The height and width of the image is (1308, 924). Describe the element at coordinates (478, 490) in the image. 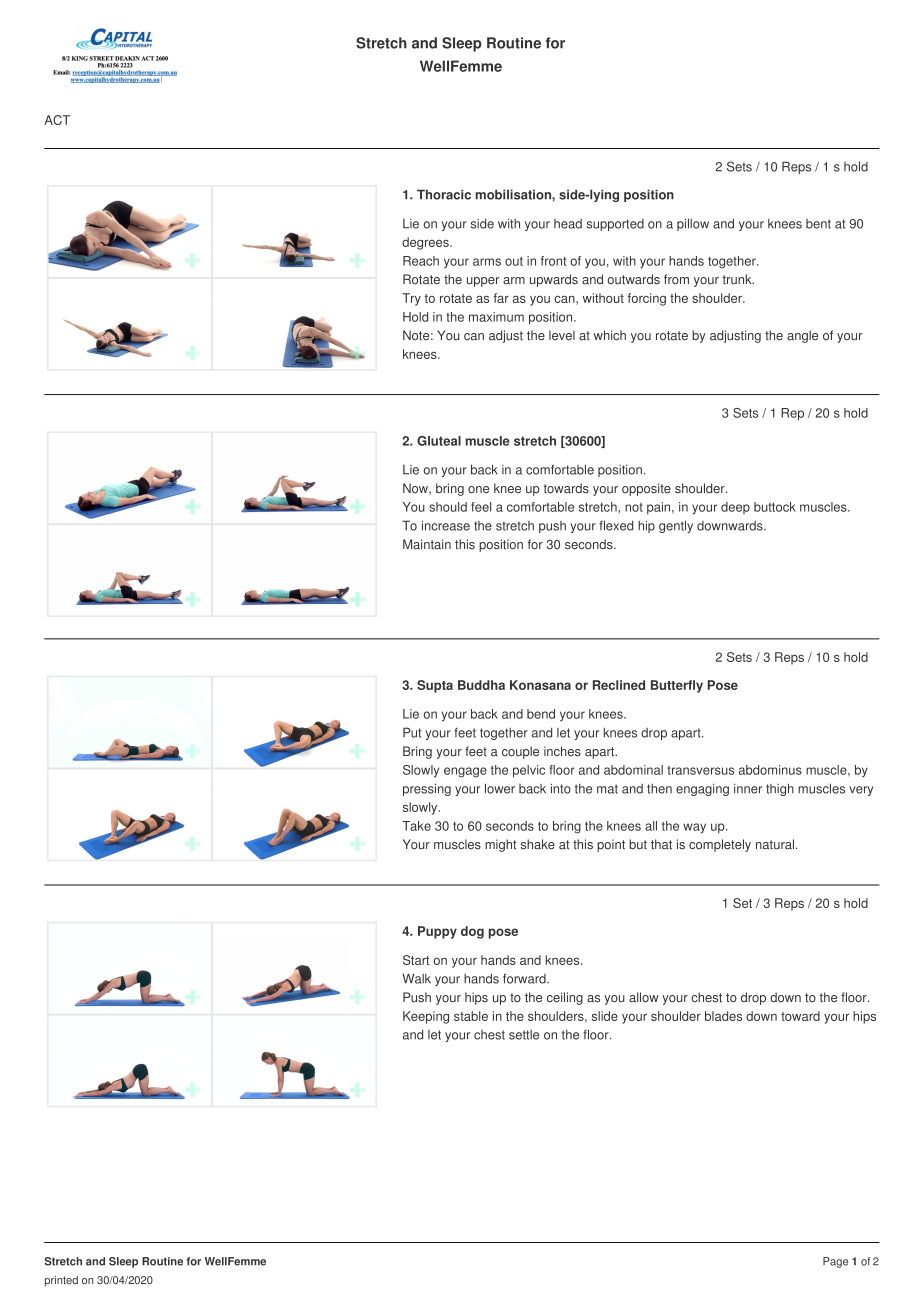

I see `one` at that location.
